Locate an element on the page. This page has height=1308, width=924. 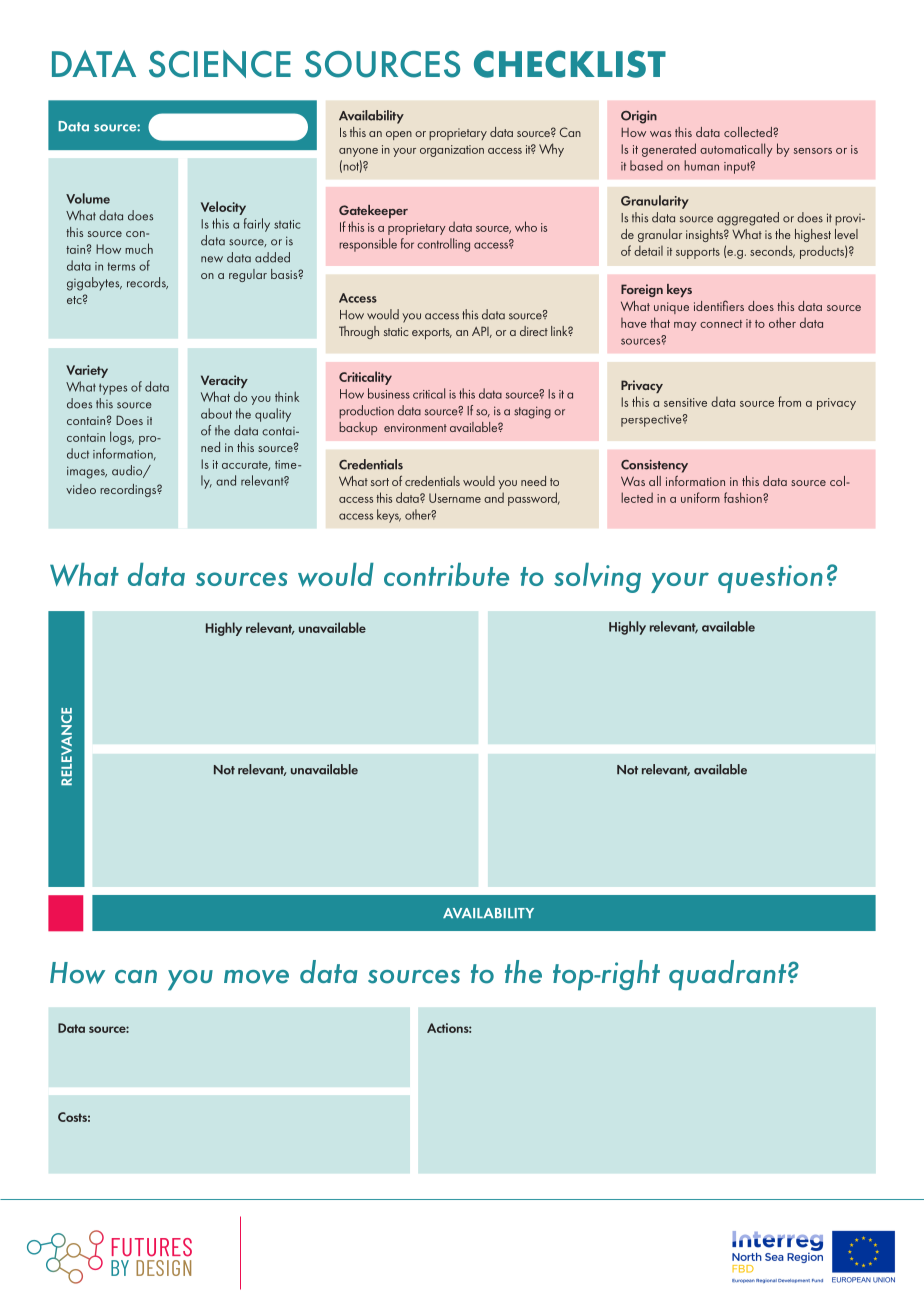
exports is located at coordinates (432, 333).
